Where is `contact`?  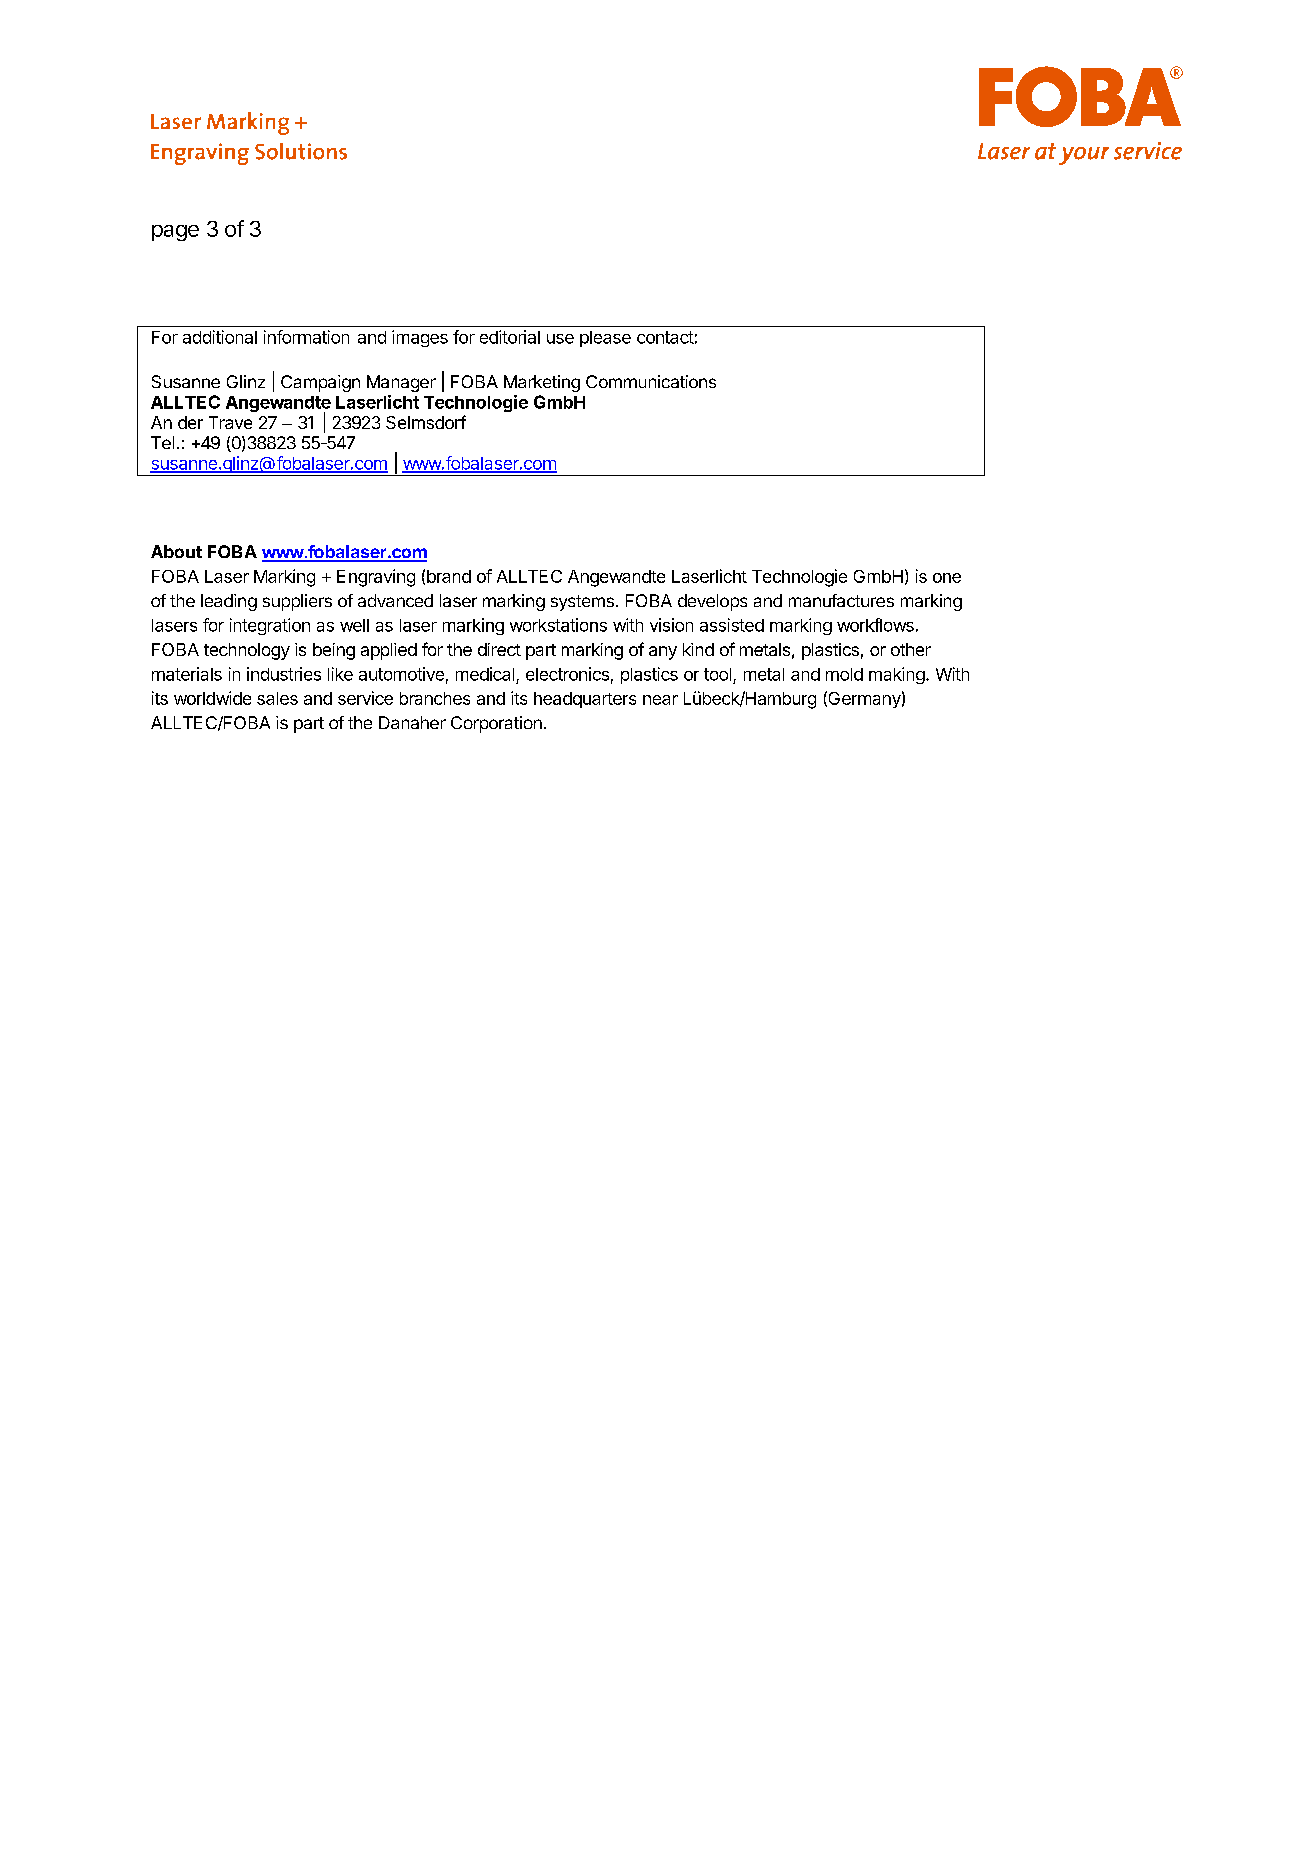
contact is located at coordinates (665, 337).
